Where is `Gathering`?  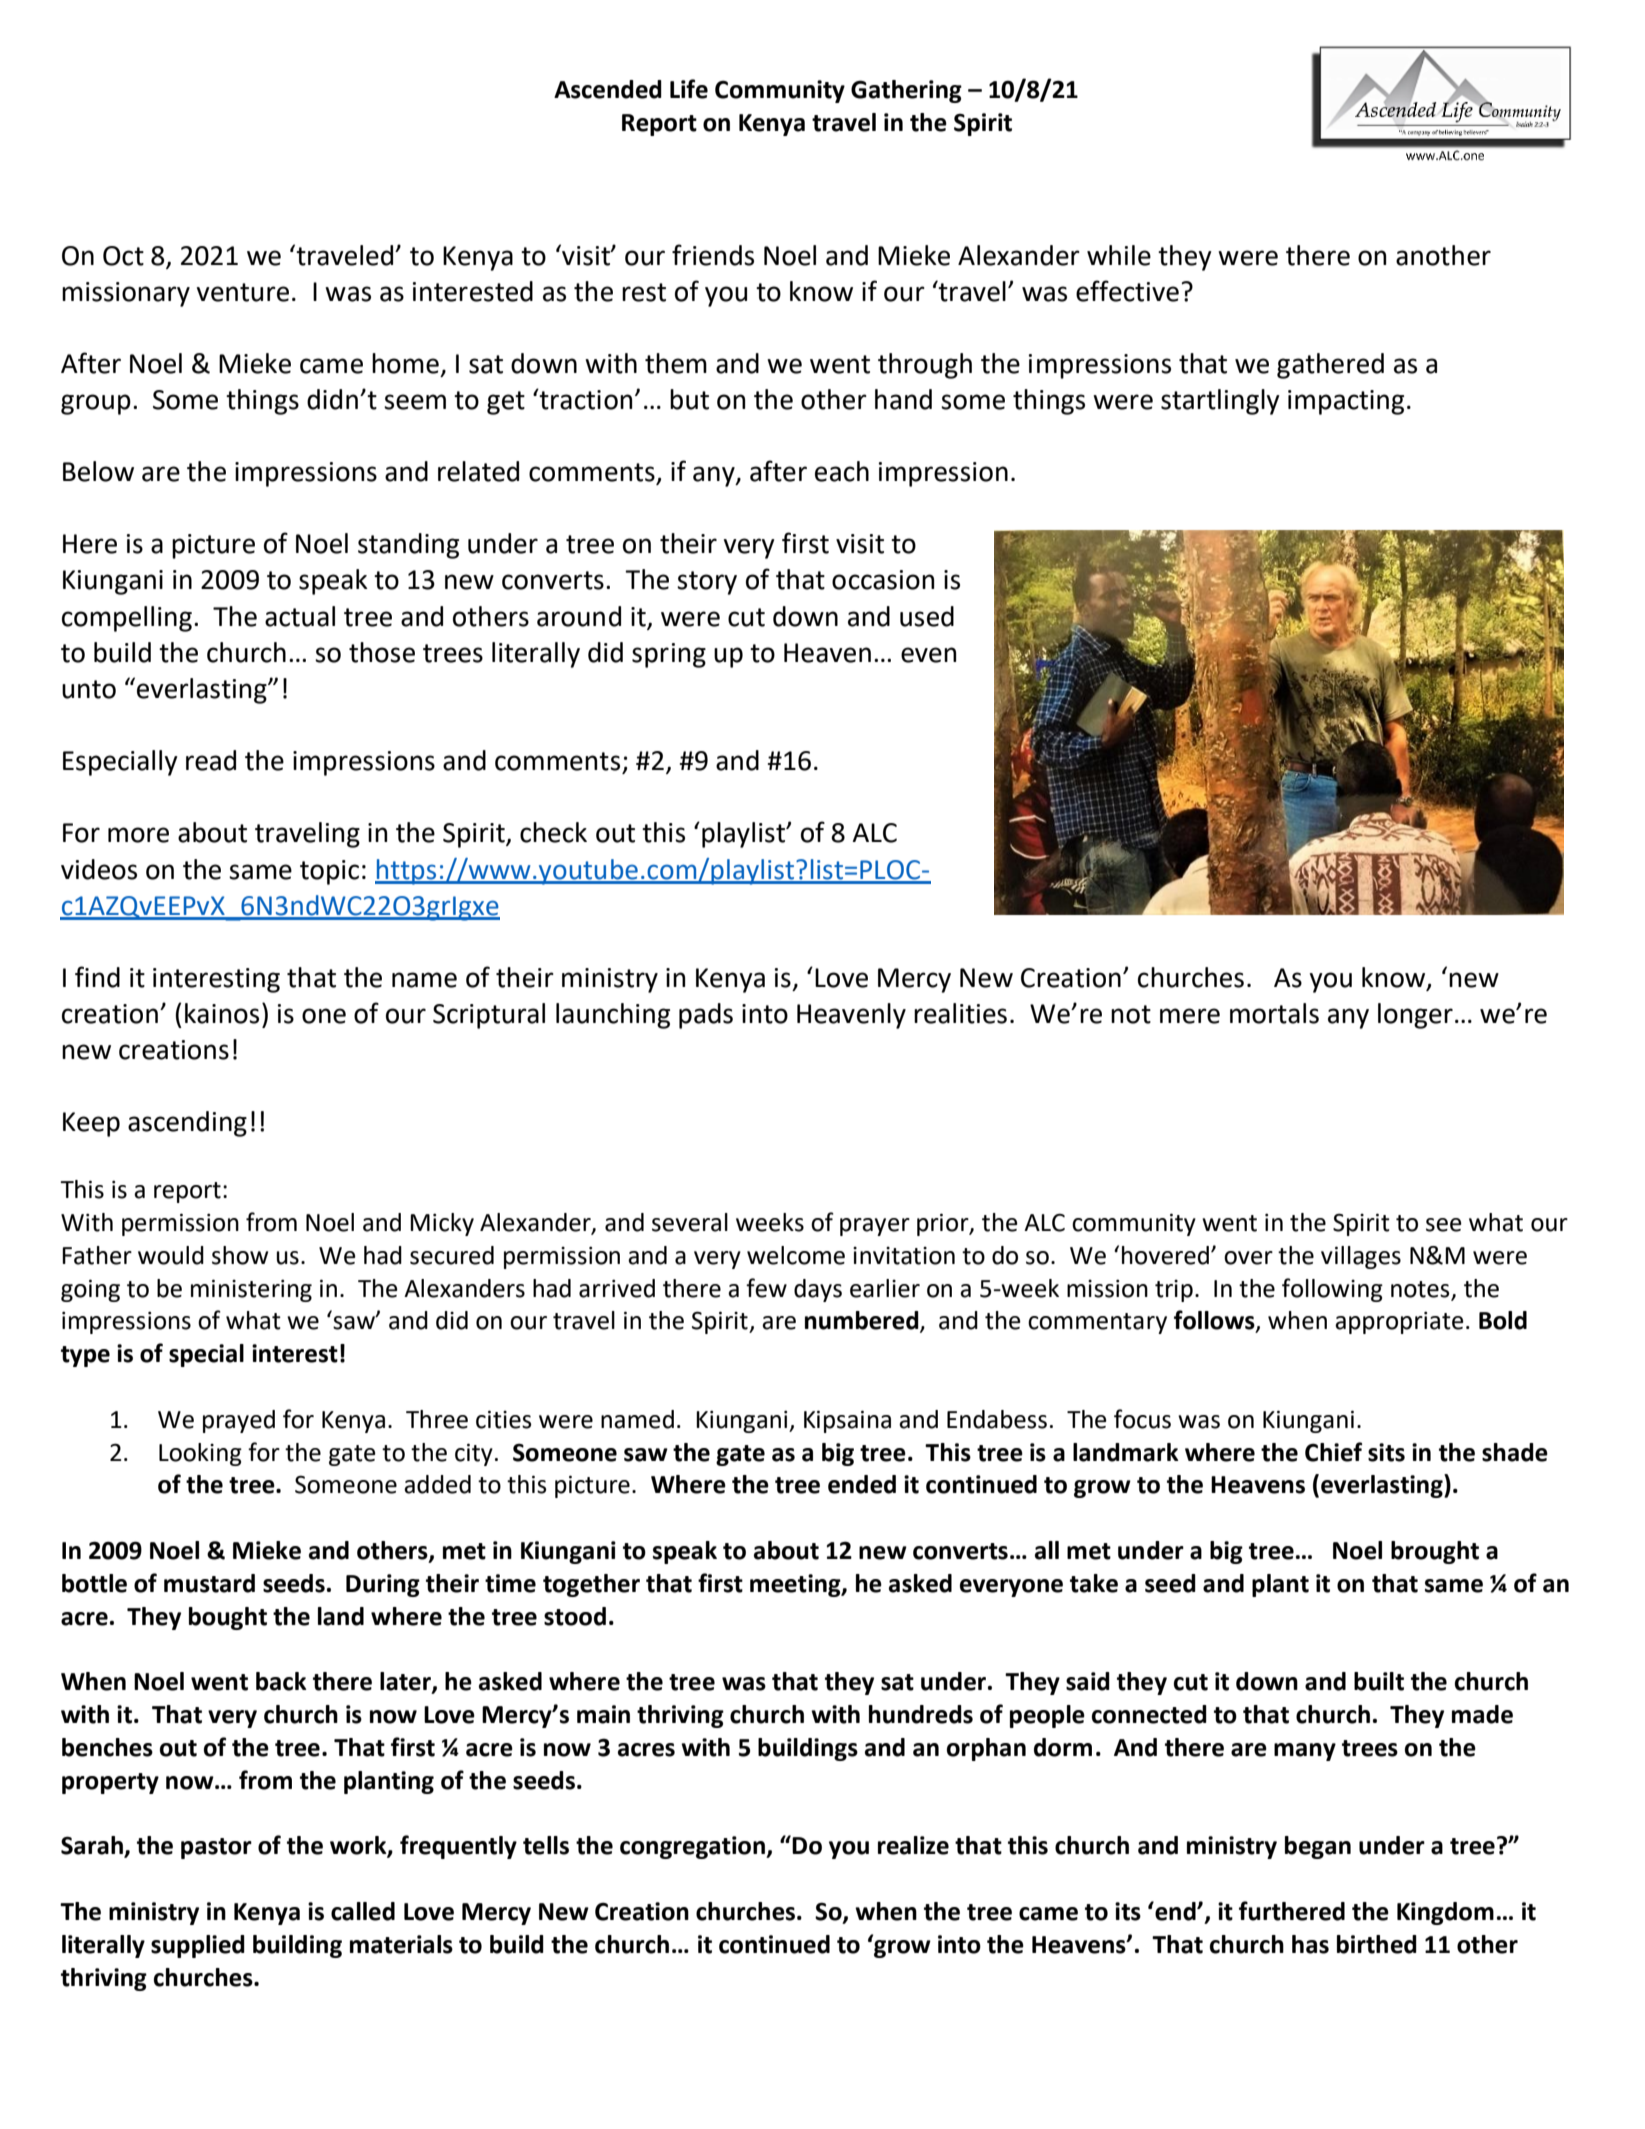
Gathering is located at coordinates (906, 91).
